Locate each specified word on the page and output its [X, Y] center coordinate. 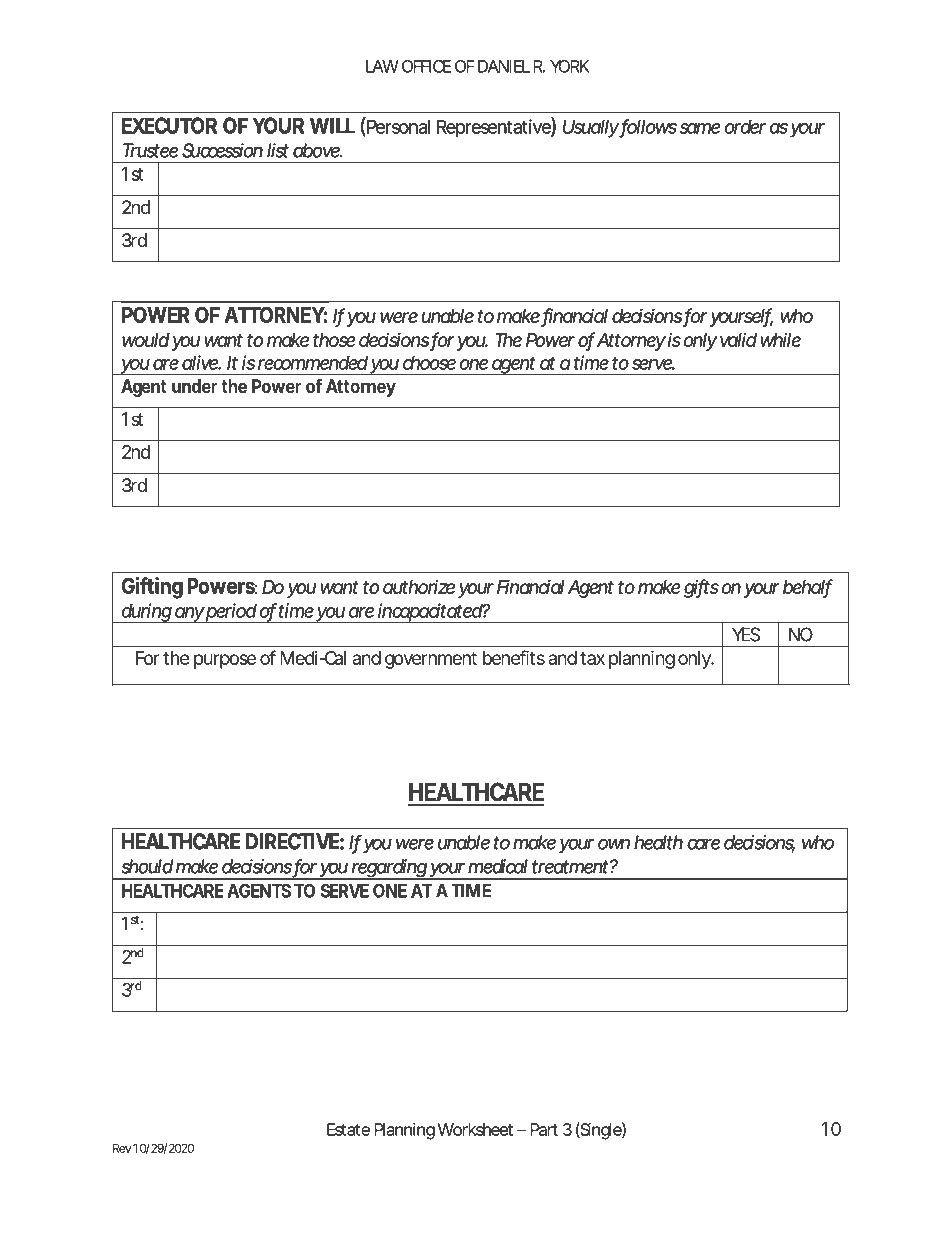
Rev [122, 1148]
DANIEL [504, 66]
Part [544, 1129]
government [431, 660]
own [614, 844]
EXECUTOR [169, 125]
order [745, 127]
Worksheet [475, 1129]
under [195, 386]
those [334, 340]
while [781, 340]
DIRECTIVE [292, 841]
